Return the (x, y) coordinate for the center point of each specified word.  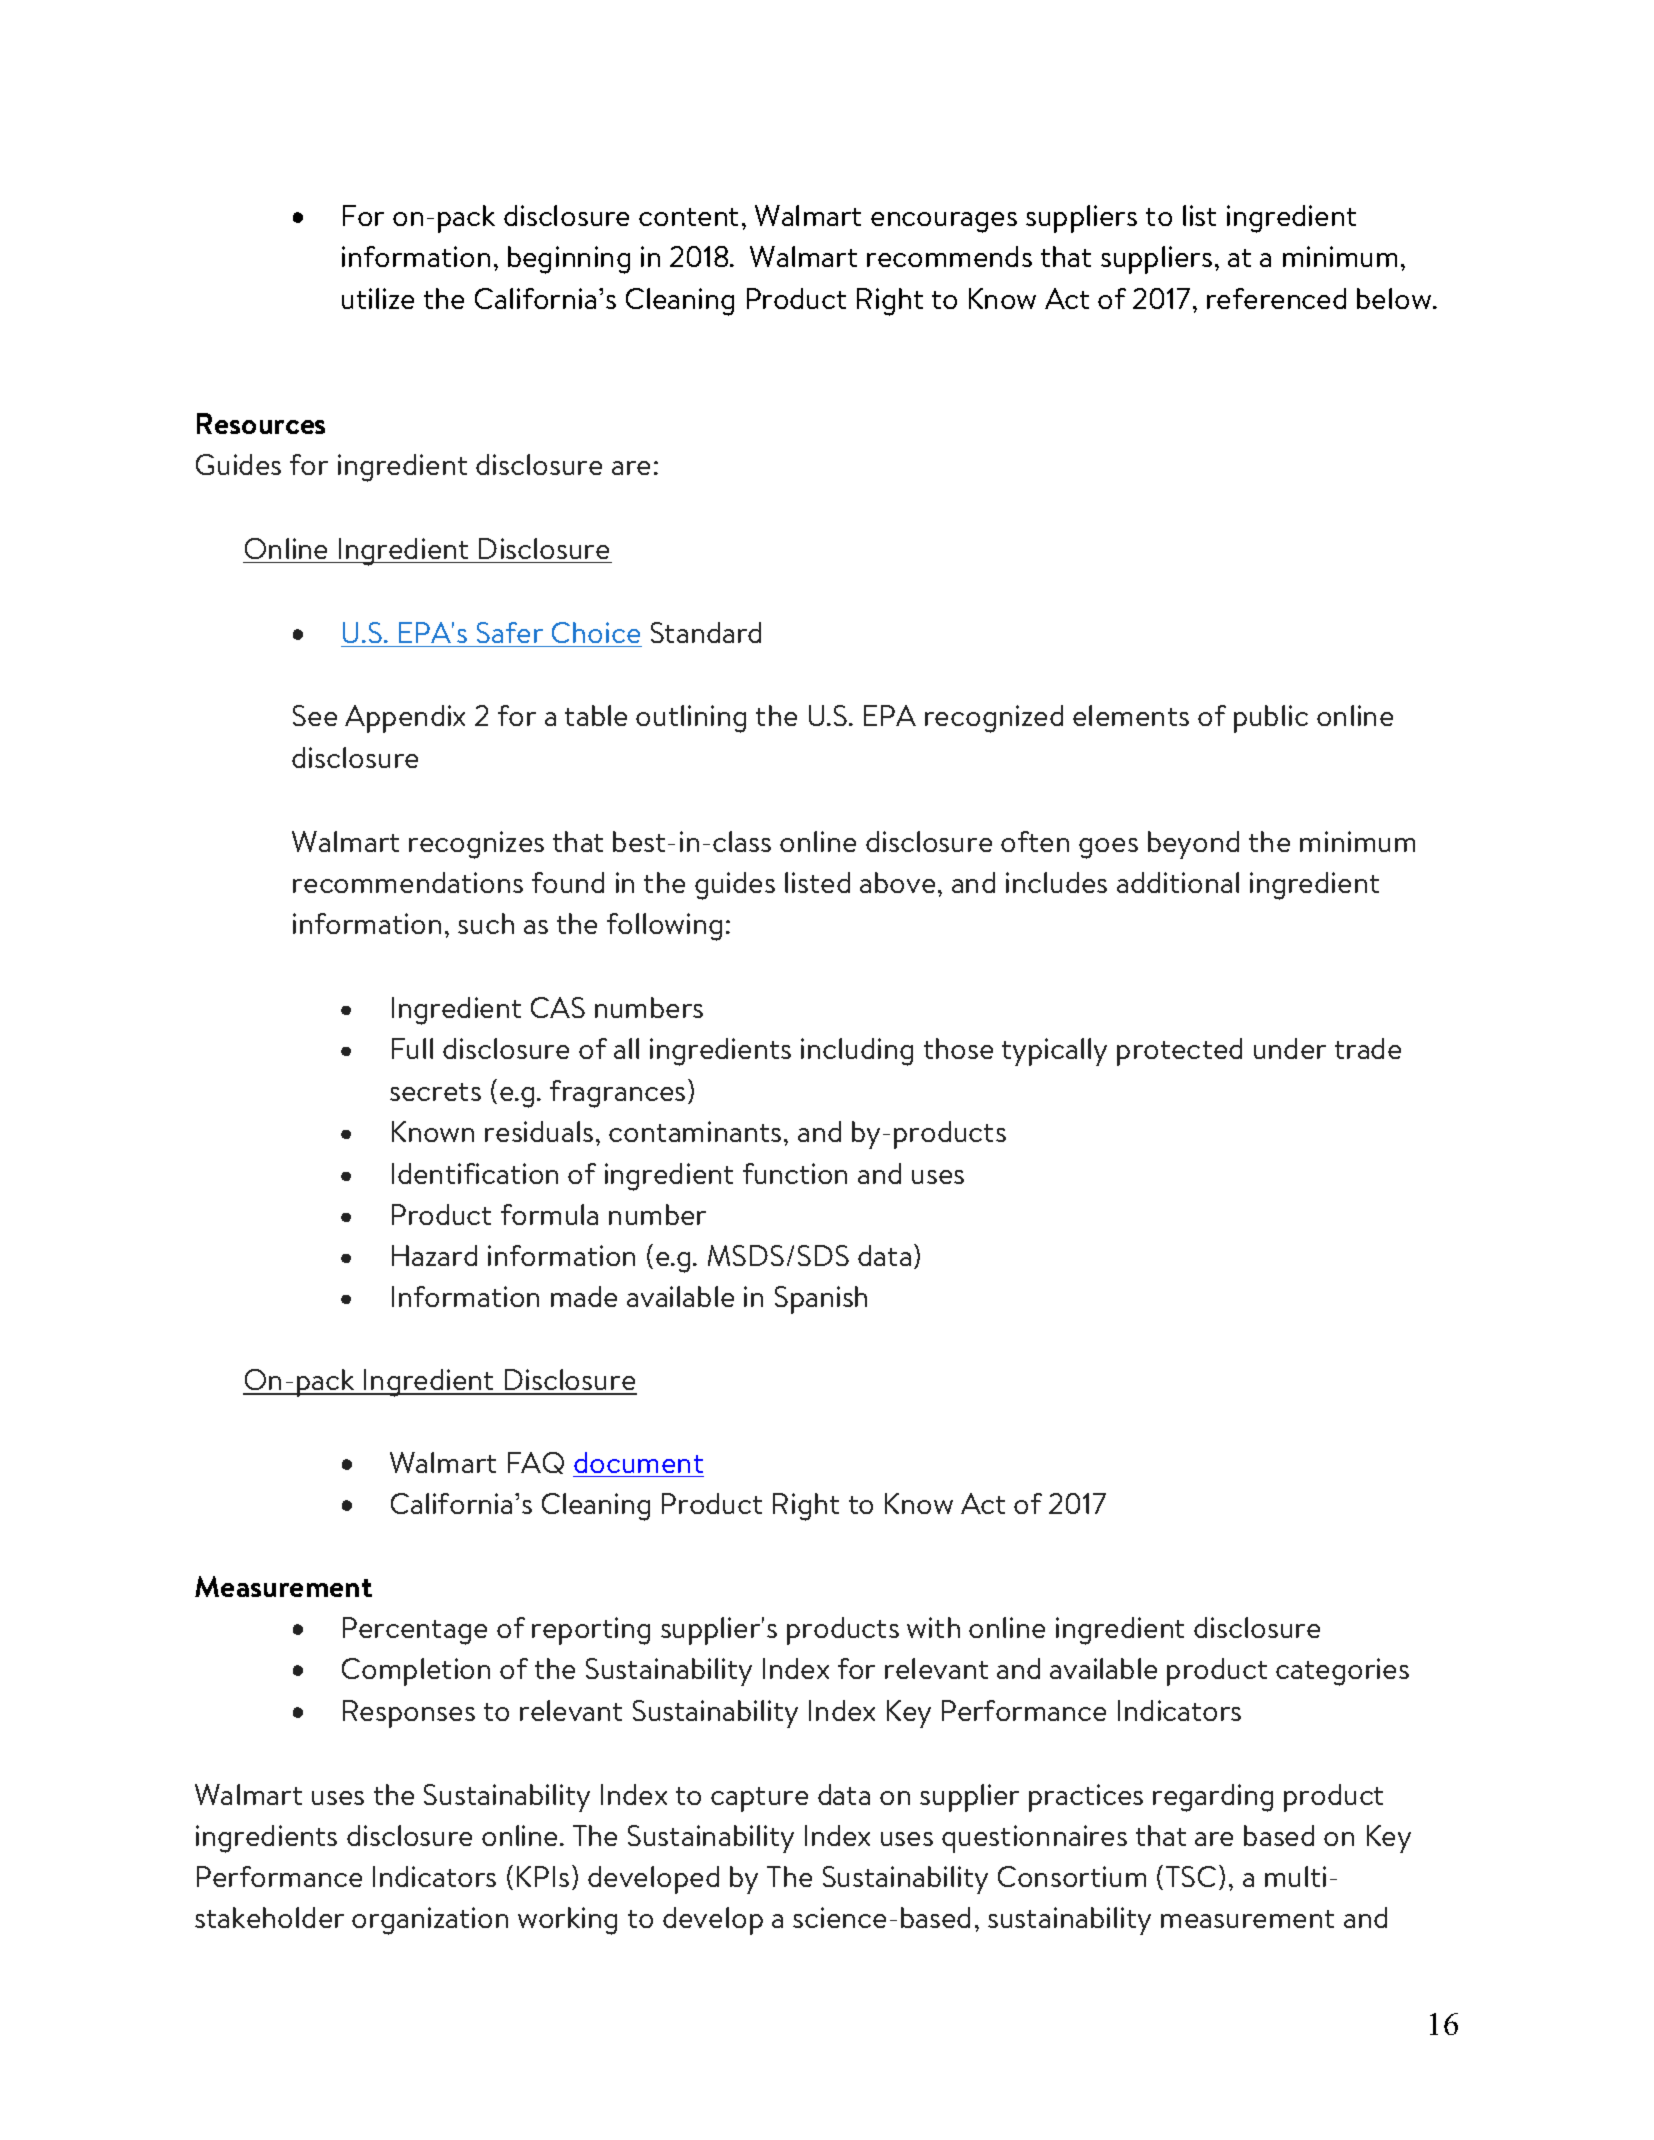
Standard (706, 632)
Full (412, 1048)
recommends (949, 256)
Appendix (405, 719)
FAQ (536, 1463)
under (1290, 1048)
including (857, 1052)
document (638, 1462)
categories (1342, 1672)
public (1271, 719)
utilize (378, 298)
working (567, 1921)
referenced (1276, 298)
